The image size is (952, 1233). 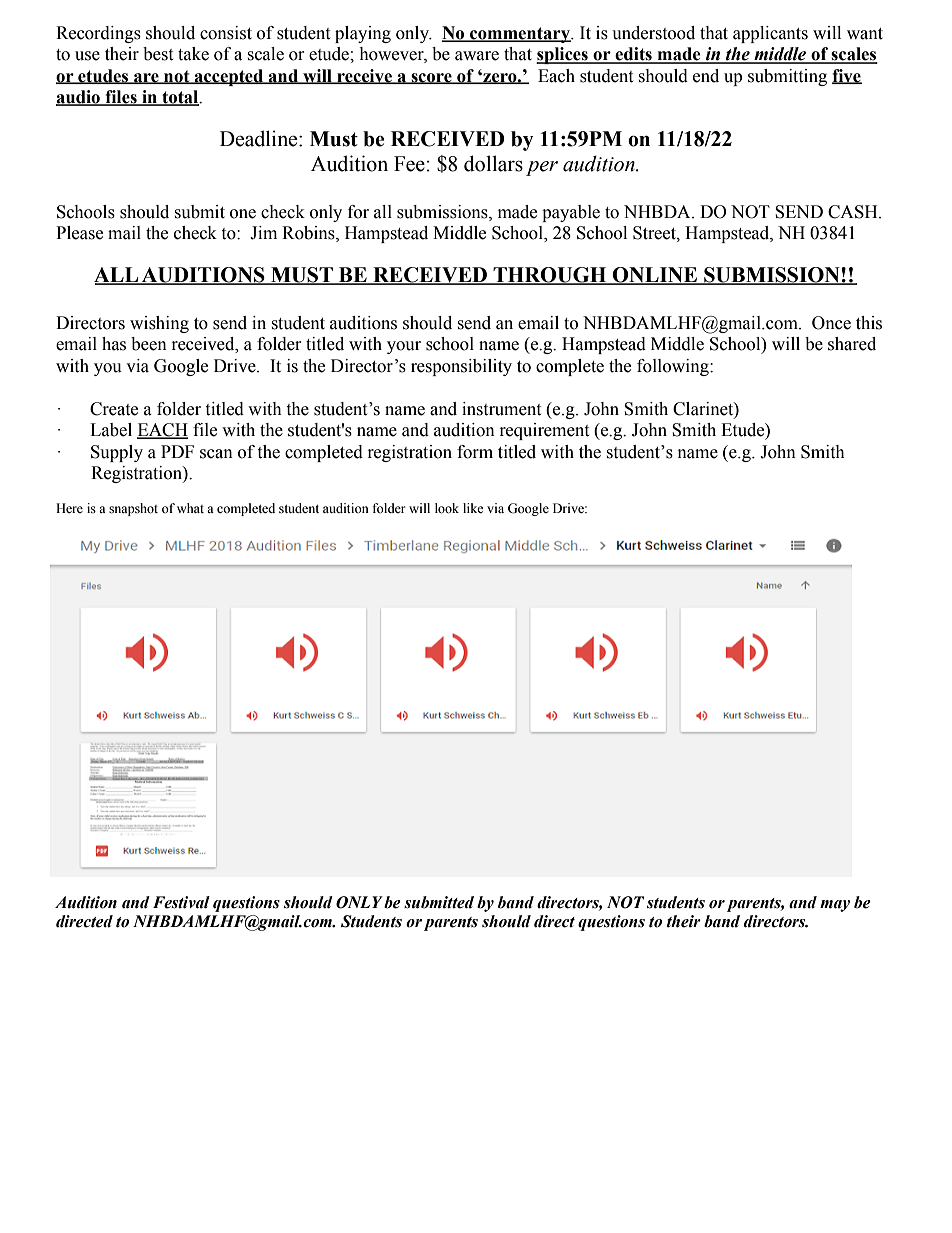 I want to click on applicants, so click(x=770, y=34).
